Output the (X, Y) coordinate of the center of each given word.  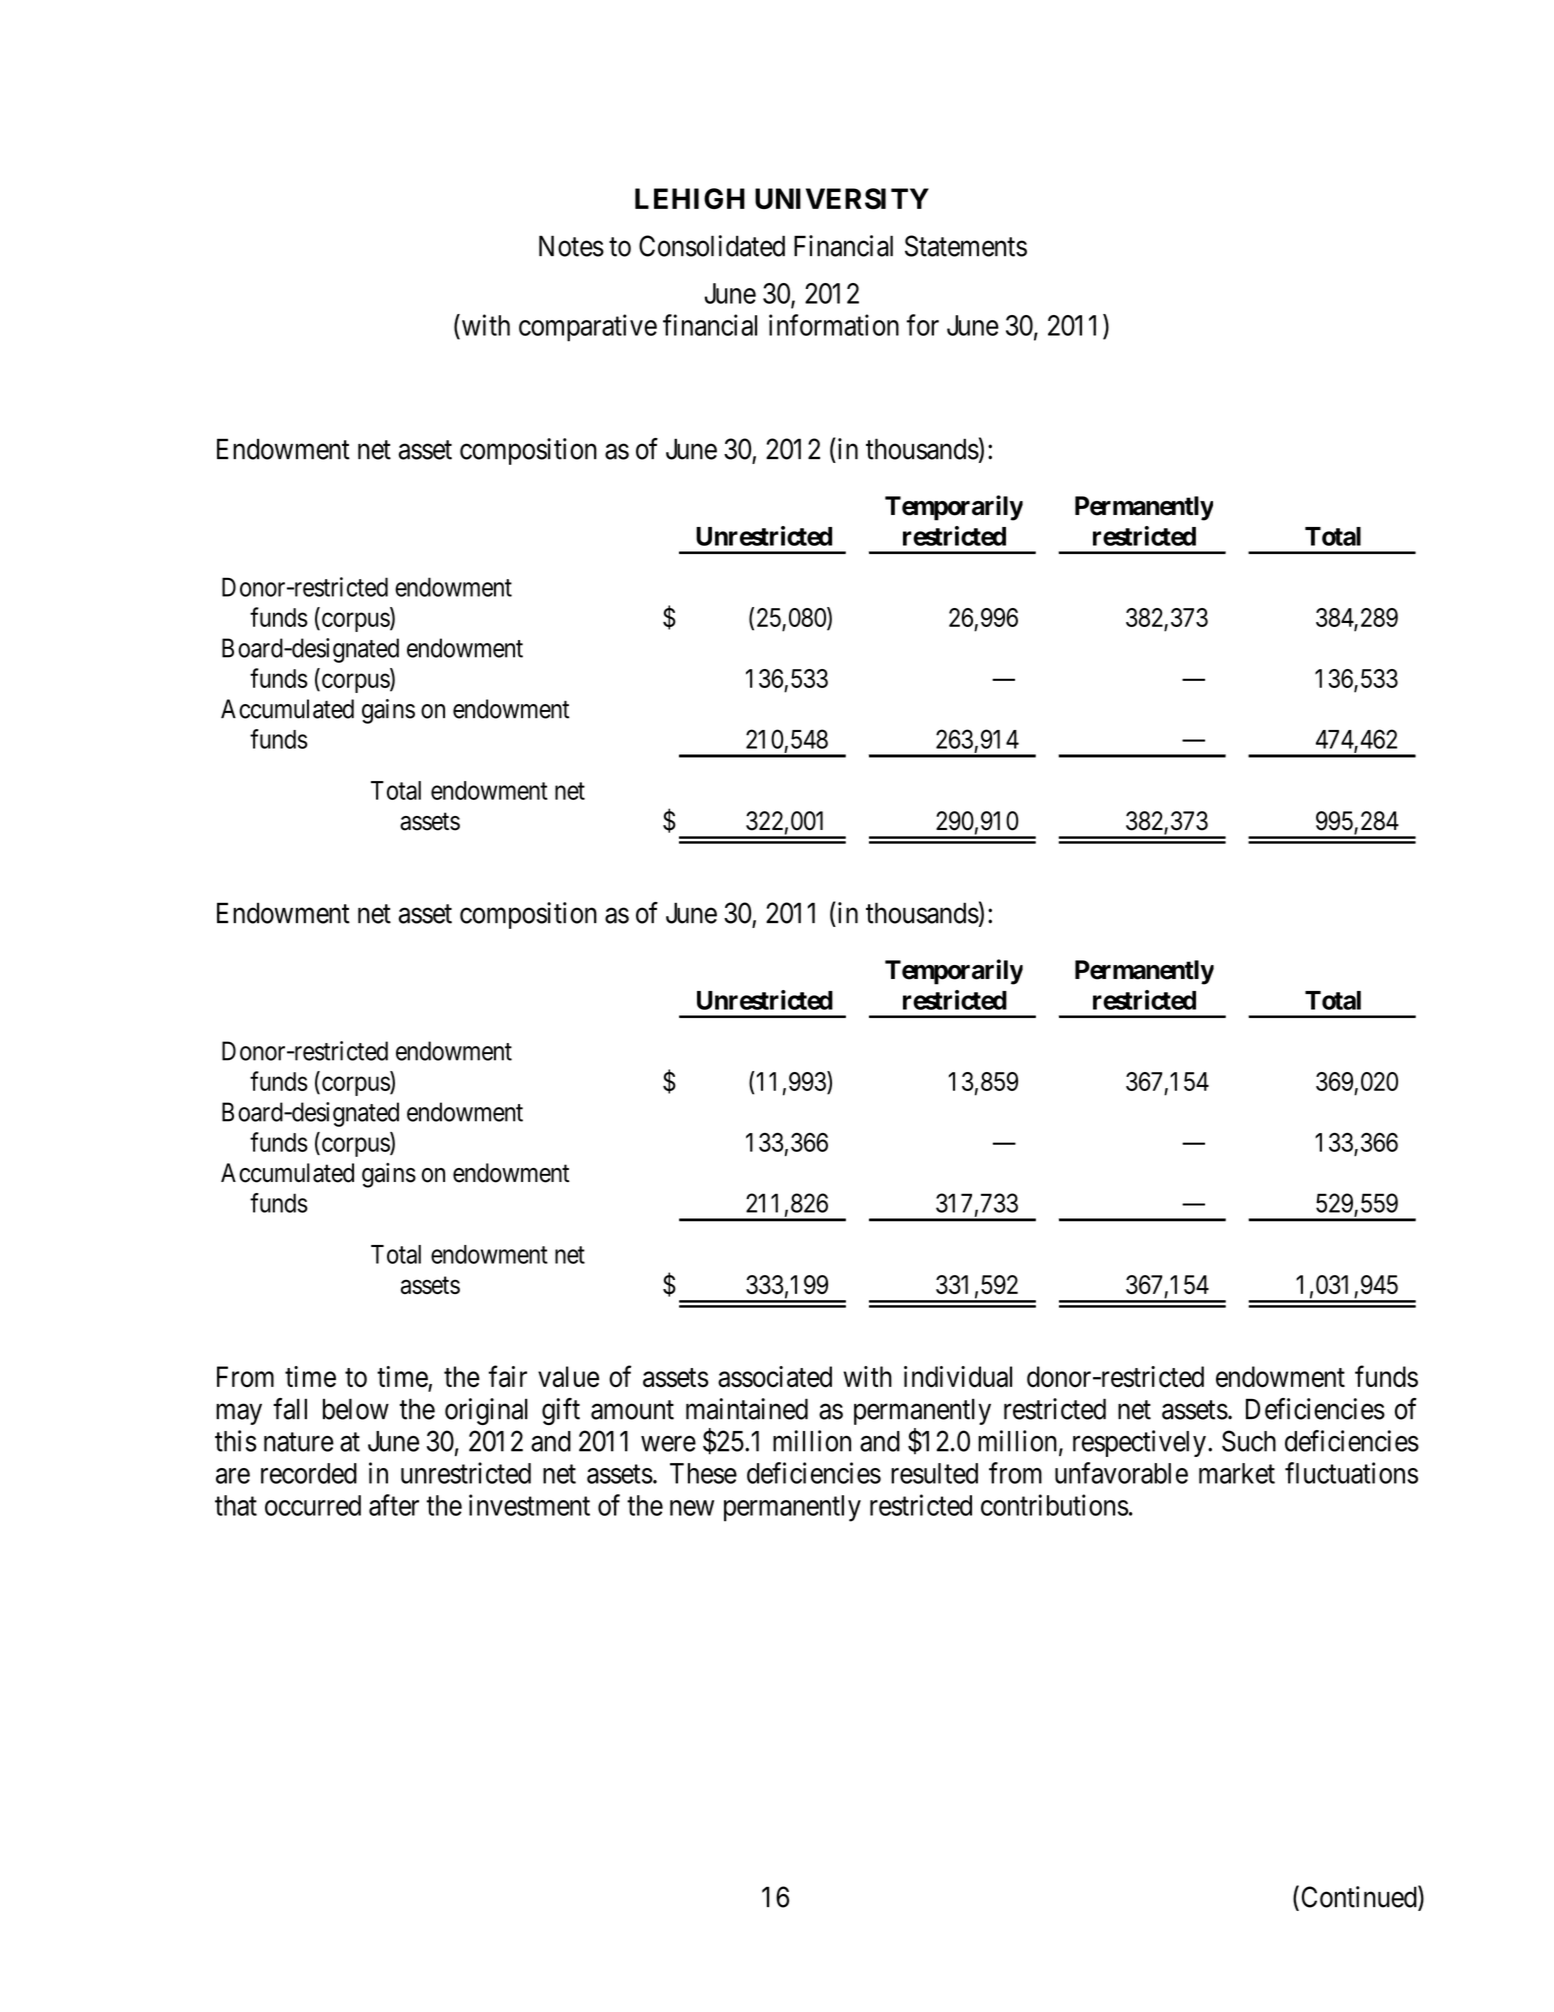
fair (508, 1376)
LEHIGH (690, 198)
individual (958, 1377)
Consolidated (712, 246)
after (394, 1505)
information (834, 325)
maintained (747, 1409)
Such (1249, 1441)
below (356, 1409)
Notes (571, 246)
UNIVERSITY (842, 198)
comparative (588, 328)
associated (775, 1377)
